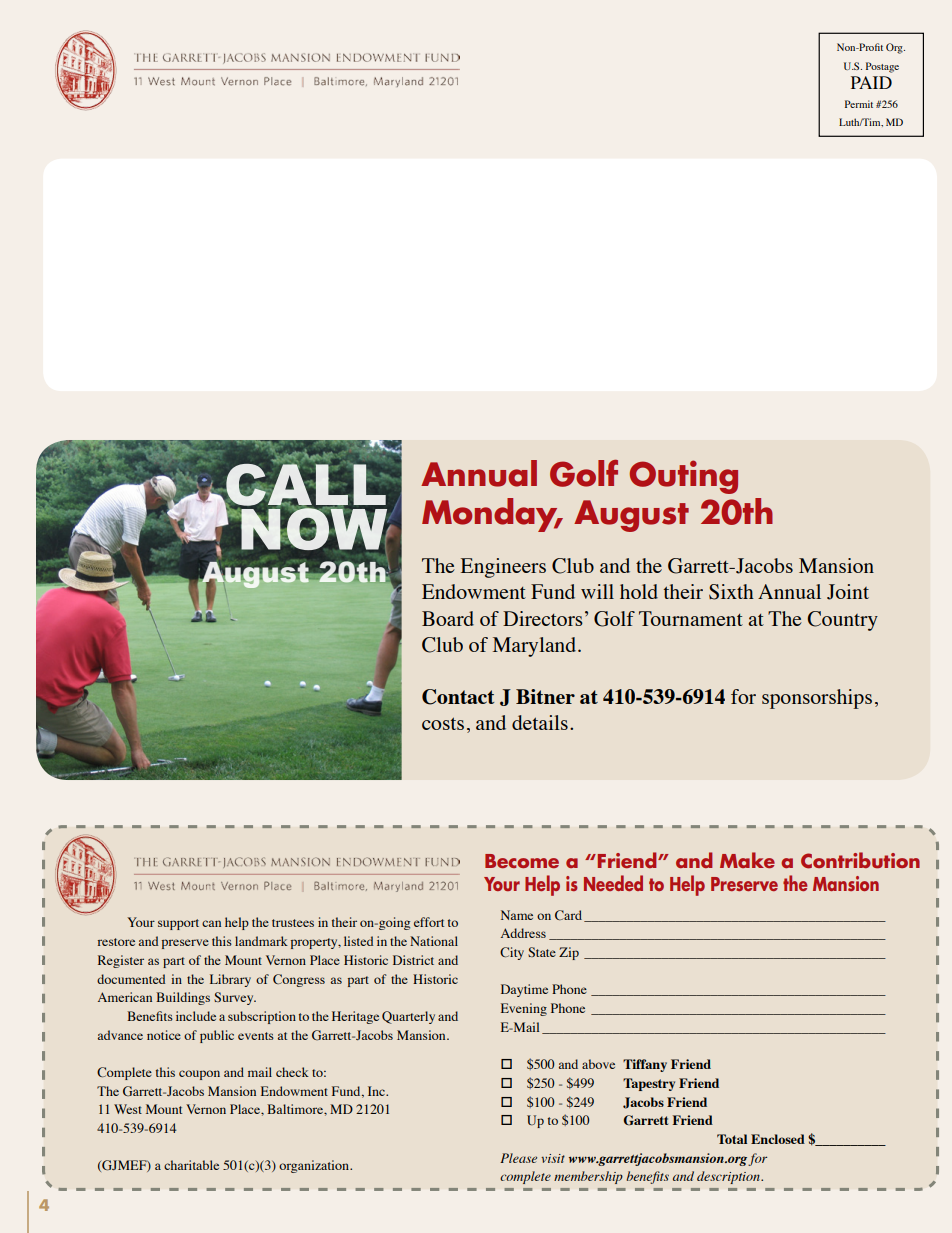  What do you see at coordinates (448, 618) in the screenshot?
I see `Board` at bounding box center [448, 618].
